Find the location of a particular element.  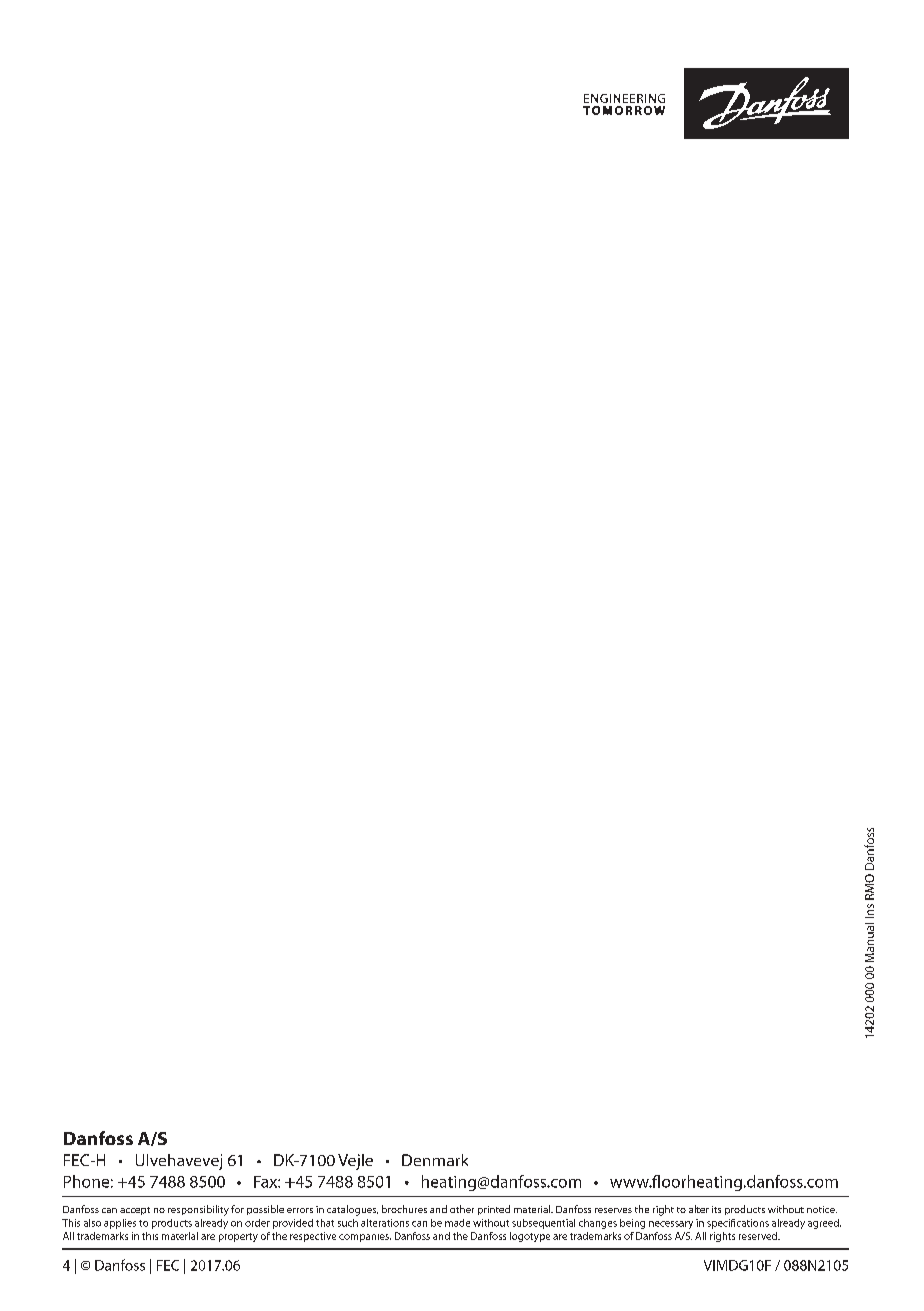

its is located at coordinates (716, 1209).
